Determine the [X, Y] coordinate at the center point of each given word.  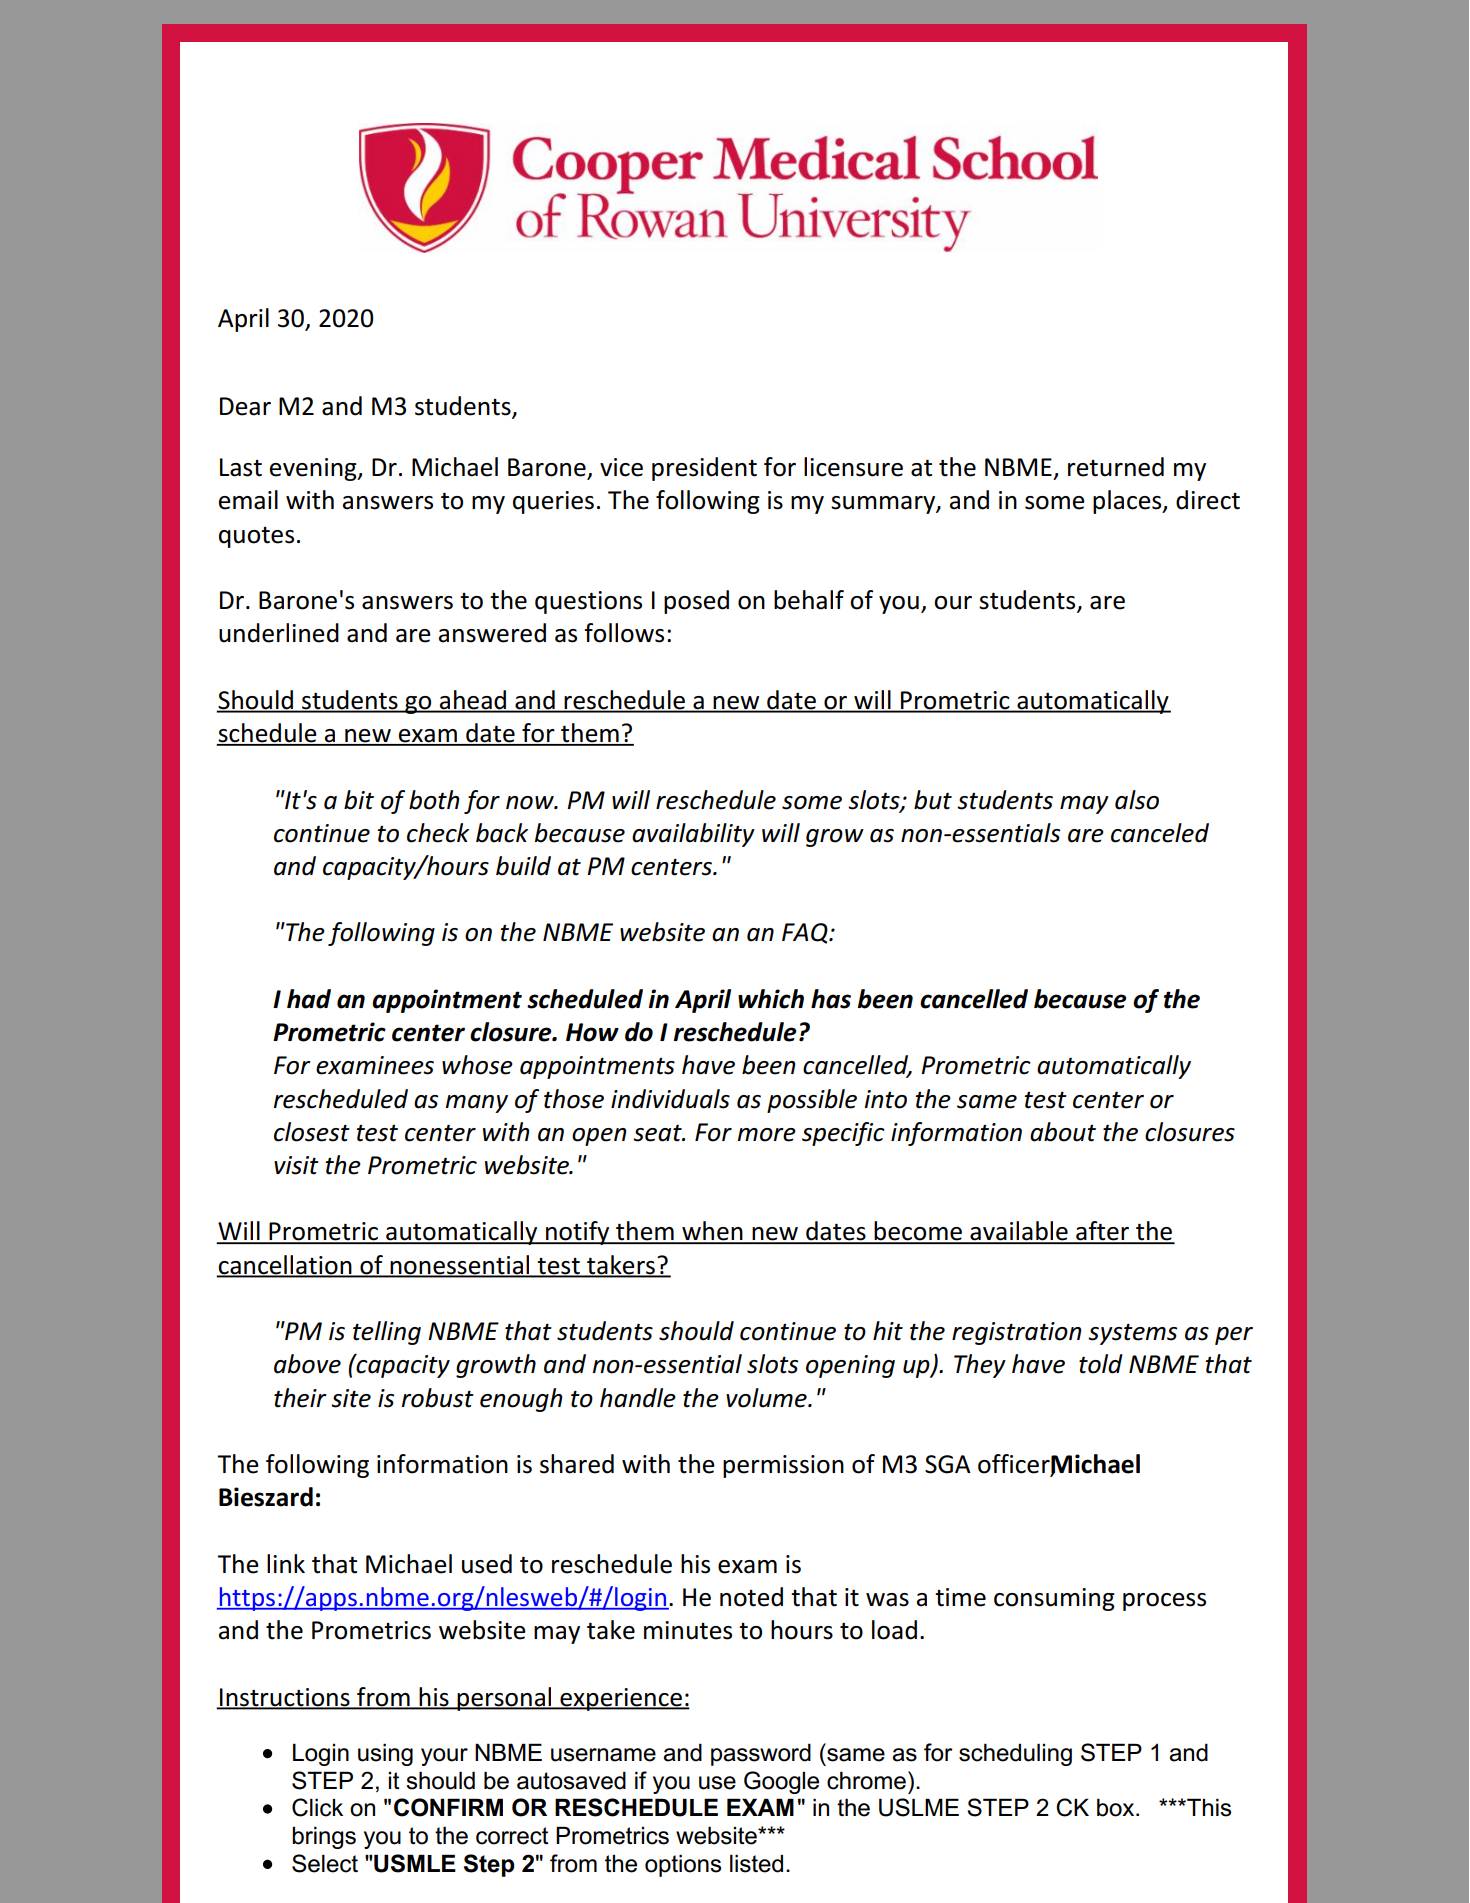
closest [312, 1132]
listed [756, 1863]
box [1117, 1807]
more [767, 1135]
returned [1116, 467]
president [704, 469]
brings [324, 1837]
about [1063, 1132]
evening [314, 469]
